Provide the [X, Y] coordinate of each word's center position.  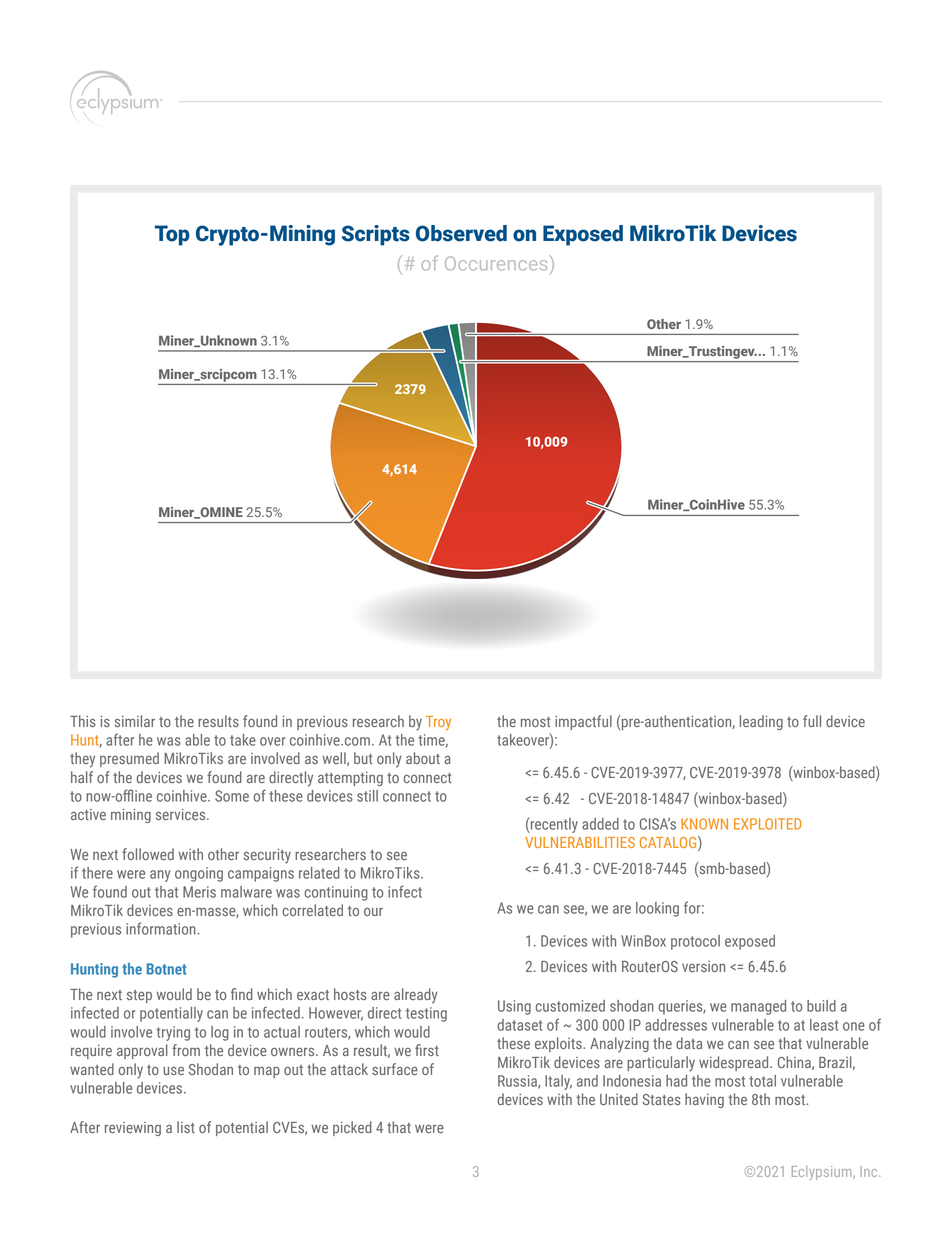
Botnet [167, 969]
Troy [438, 723]
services [182, 814]
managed [758, 1007]
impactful [583, 722]
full [812, 721]
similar [135, 721]
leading [761, 722]
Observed [461, 233]
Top [172, 235]
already [416, 996]
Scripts [376, 235]
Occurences [497, 263]
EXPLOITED [767, 824]
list [186, 1127]
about [423, 758]
